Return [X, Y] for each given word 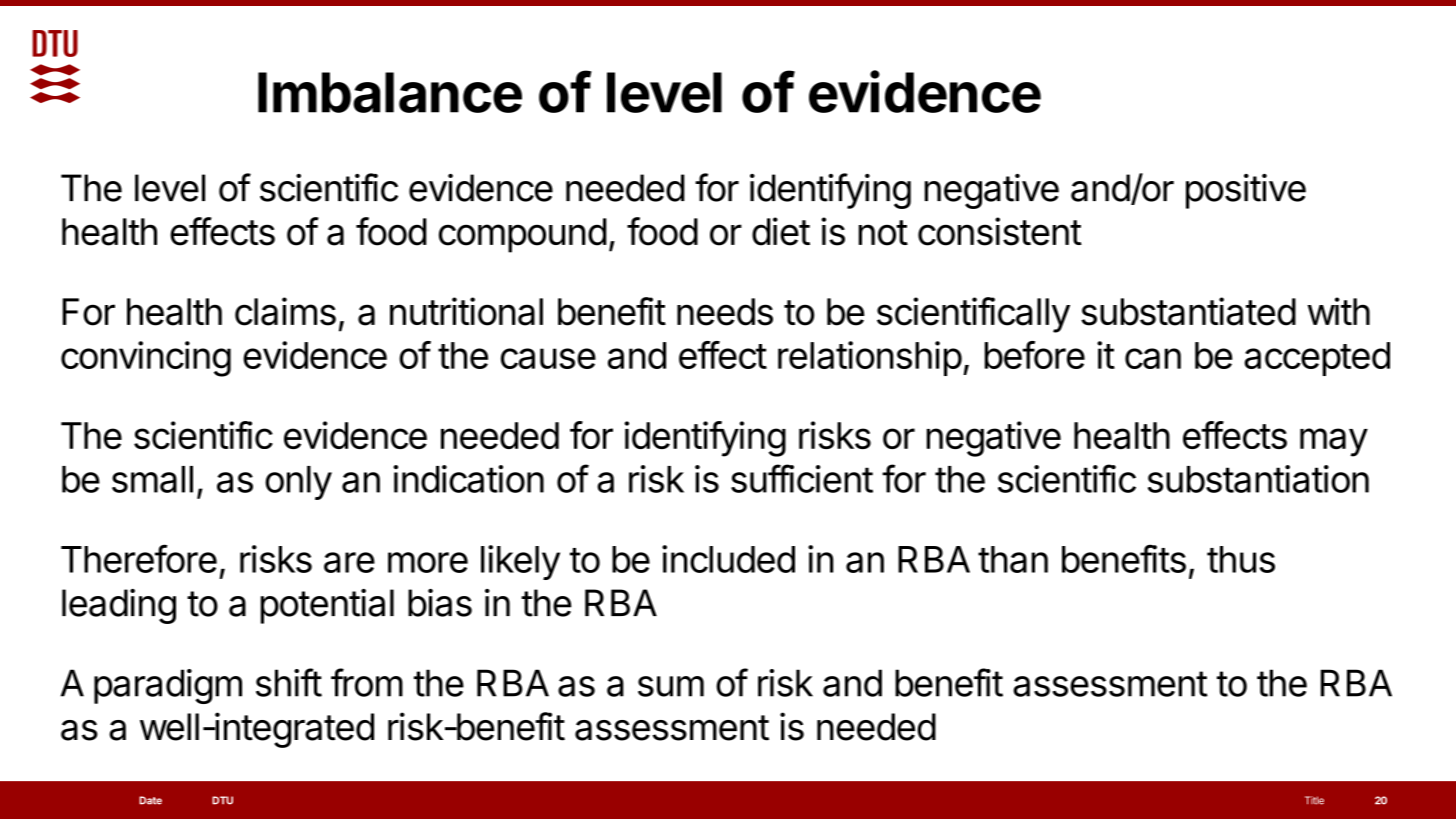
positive [1246, 191]
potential [327, 606]
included [728, 559]
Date [150, 800]
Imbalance [390, 92]
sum [671, 686]
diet [781, 231]
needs [725, 312]
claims [285, 311]
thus [1241, 559]
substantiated [1188, 311]
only [298, 483]
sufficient [802, 478]
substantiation [1258, 479]
